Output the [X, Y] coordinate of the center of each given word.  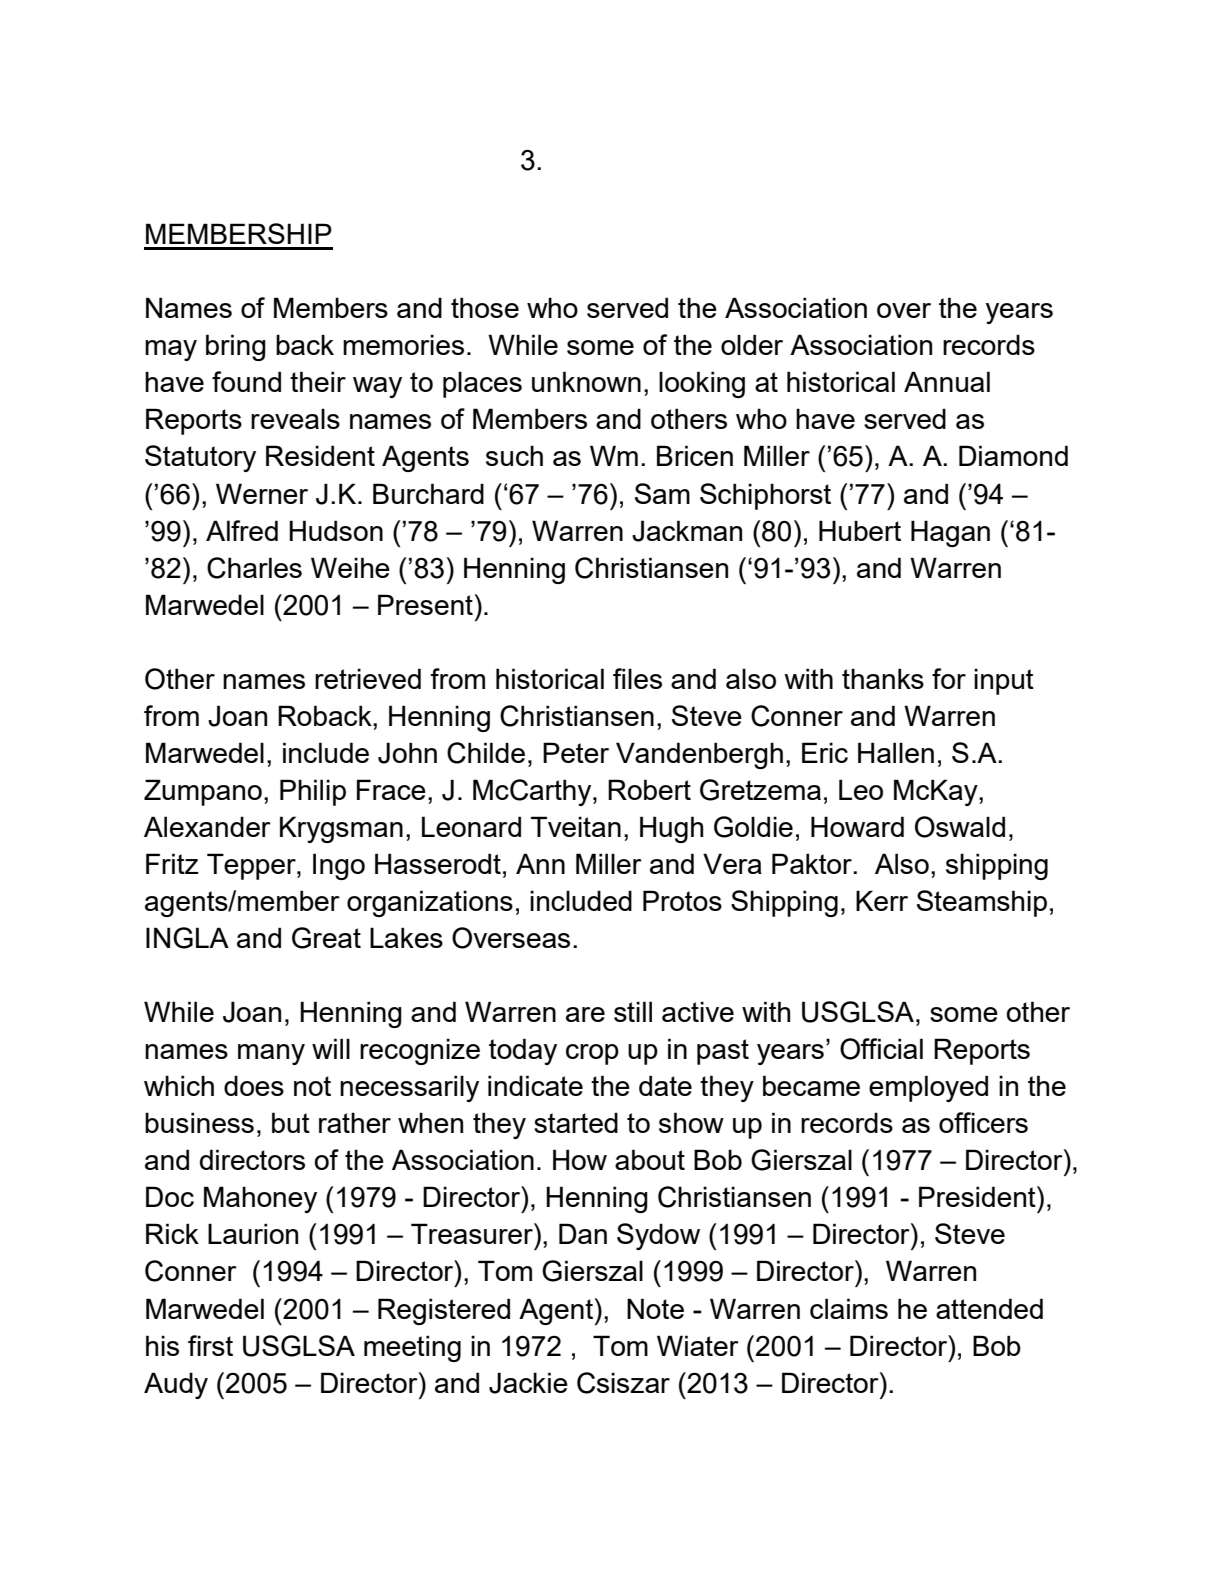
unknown [586, 381]
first [210, 1345]
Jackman [687, 531]
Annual [947, 381]
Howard [857, 826]
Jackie [528, 1383]
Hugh [671, 829]
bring [236, 347]
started [576, 1122]
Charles [254, 568]
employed [928, 1088]
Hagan [950, 533]
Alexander [207, 826]
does [254, 1085]
